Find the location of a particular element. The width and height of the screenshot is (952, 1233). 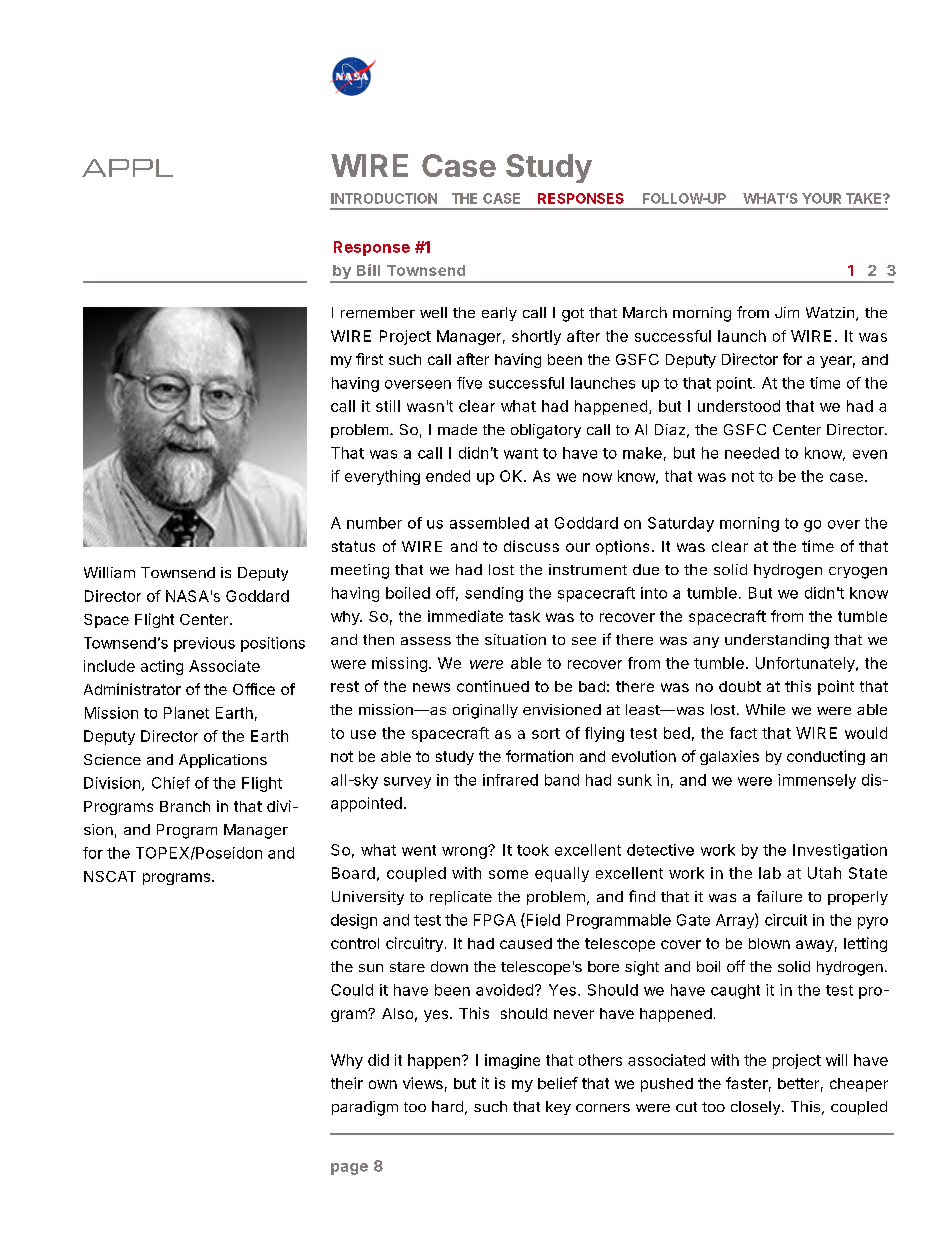

status is located at coordinates (353, 546).
